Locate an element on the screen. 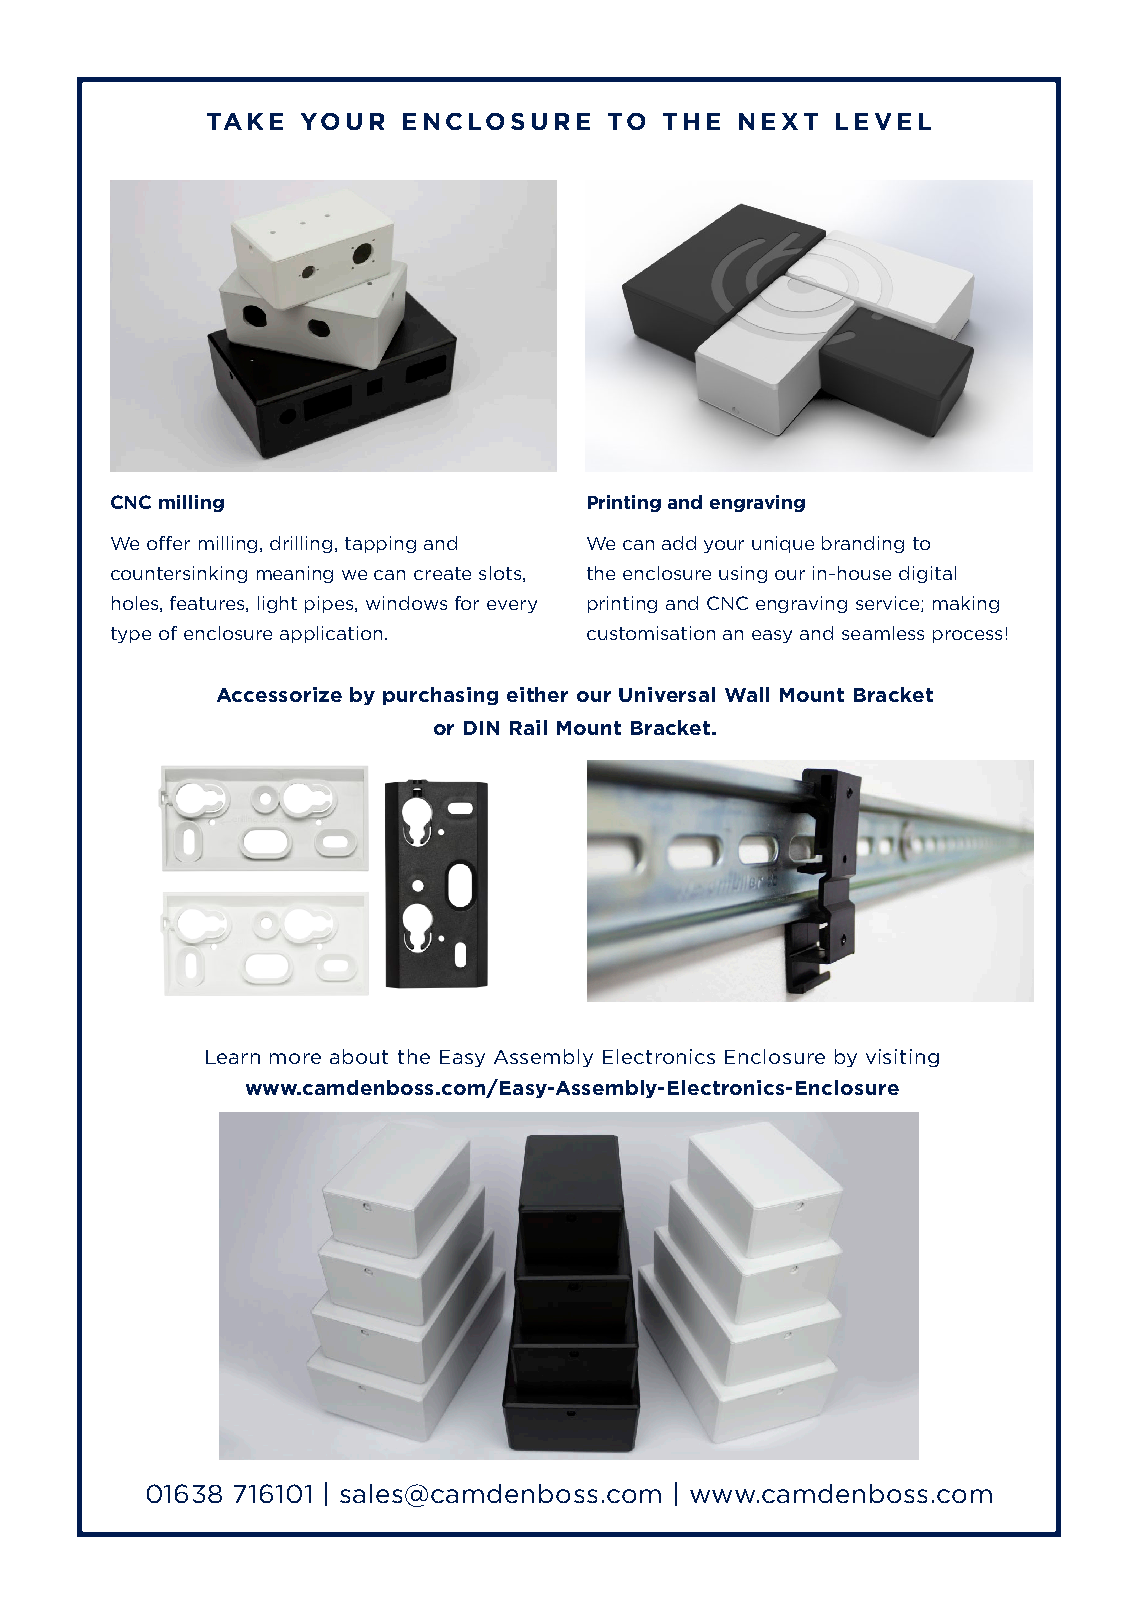 The image size is (1138, 1614). purchasing is located at coordinates (440, 696).
